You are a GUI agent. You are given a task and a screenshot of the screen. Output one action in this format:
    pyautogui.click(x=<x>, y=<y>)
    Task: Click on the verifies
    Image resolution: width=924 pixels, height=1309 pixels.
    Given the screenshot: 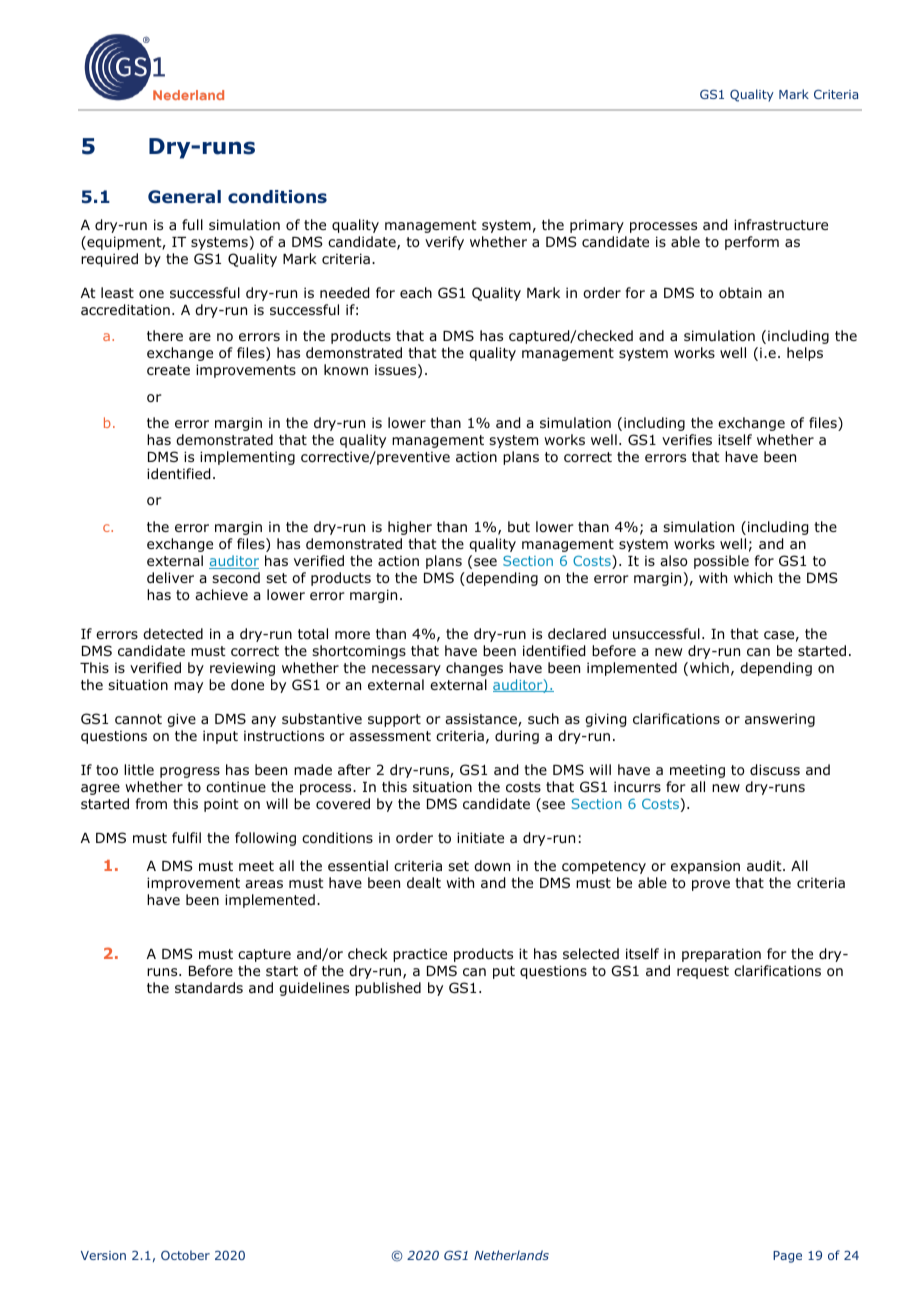 What is the action you would take?
    pyautogui.click(x=687, y=439)
